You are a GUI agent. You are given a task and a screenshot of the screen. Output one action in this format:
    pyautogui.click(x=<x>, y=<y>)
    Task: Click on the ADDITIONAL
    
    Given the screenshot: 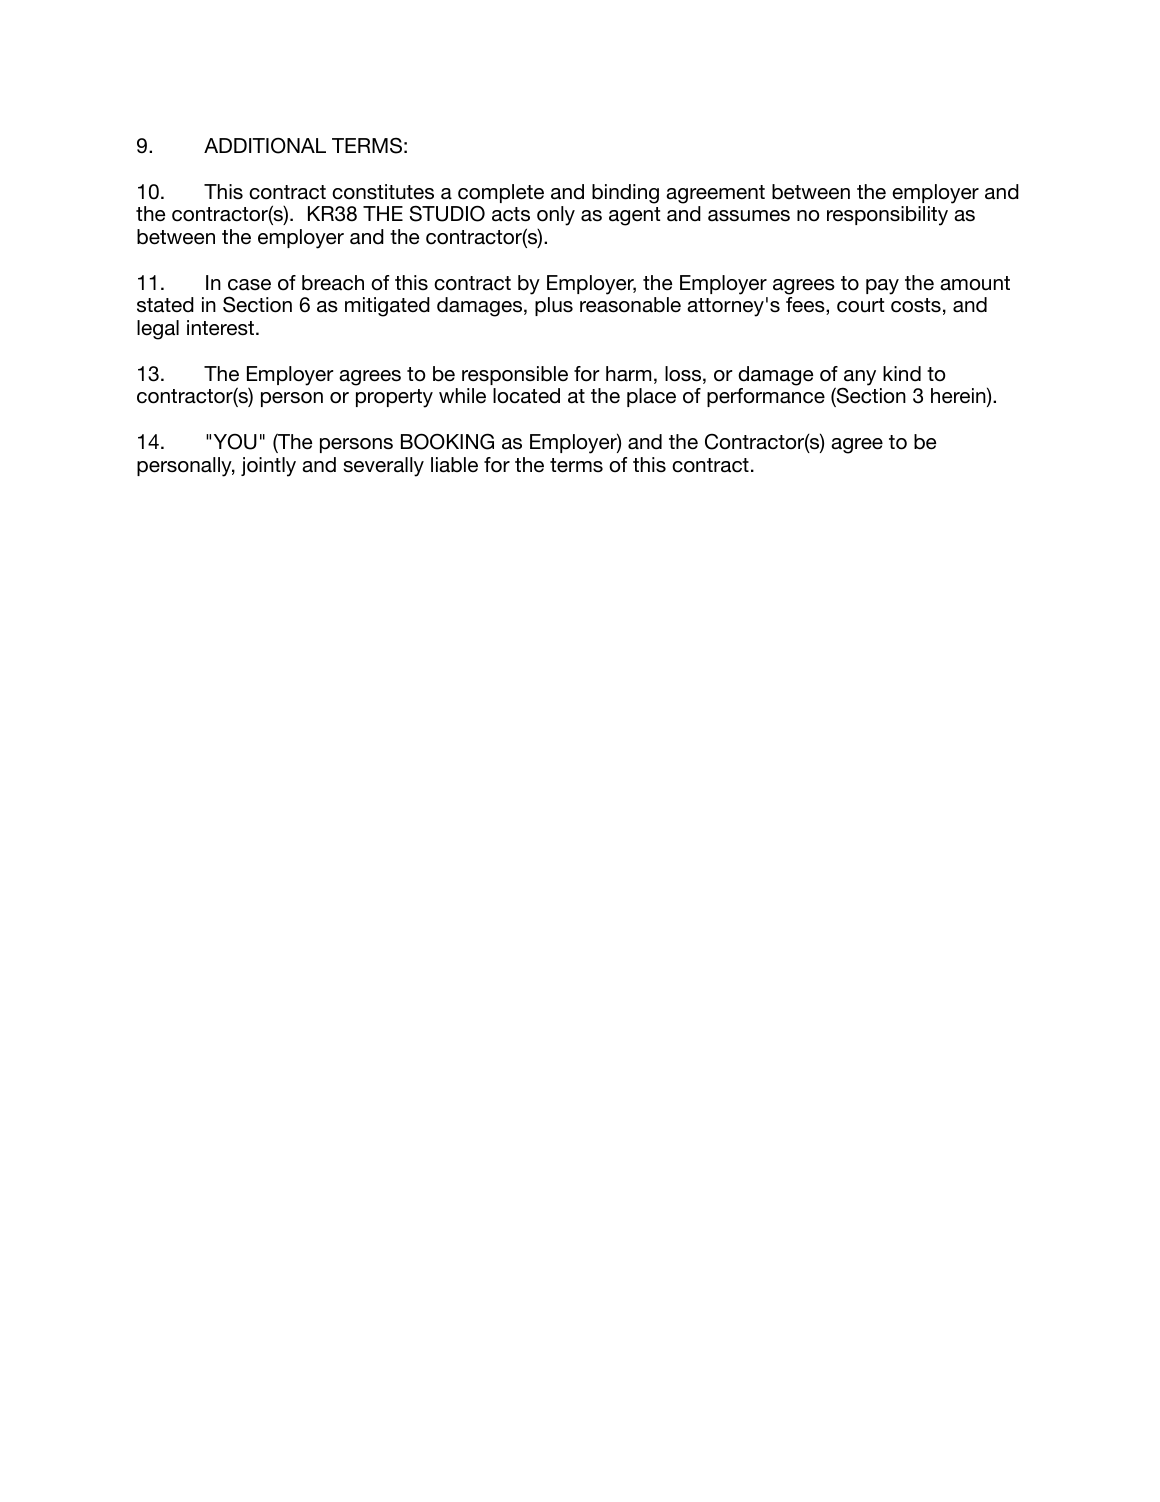 What is the action you would take?
    pyautogui.click(x=265, y=145)
